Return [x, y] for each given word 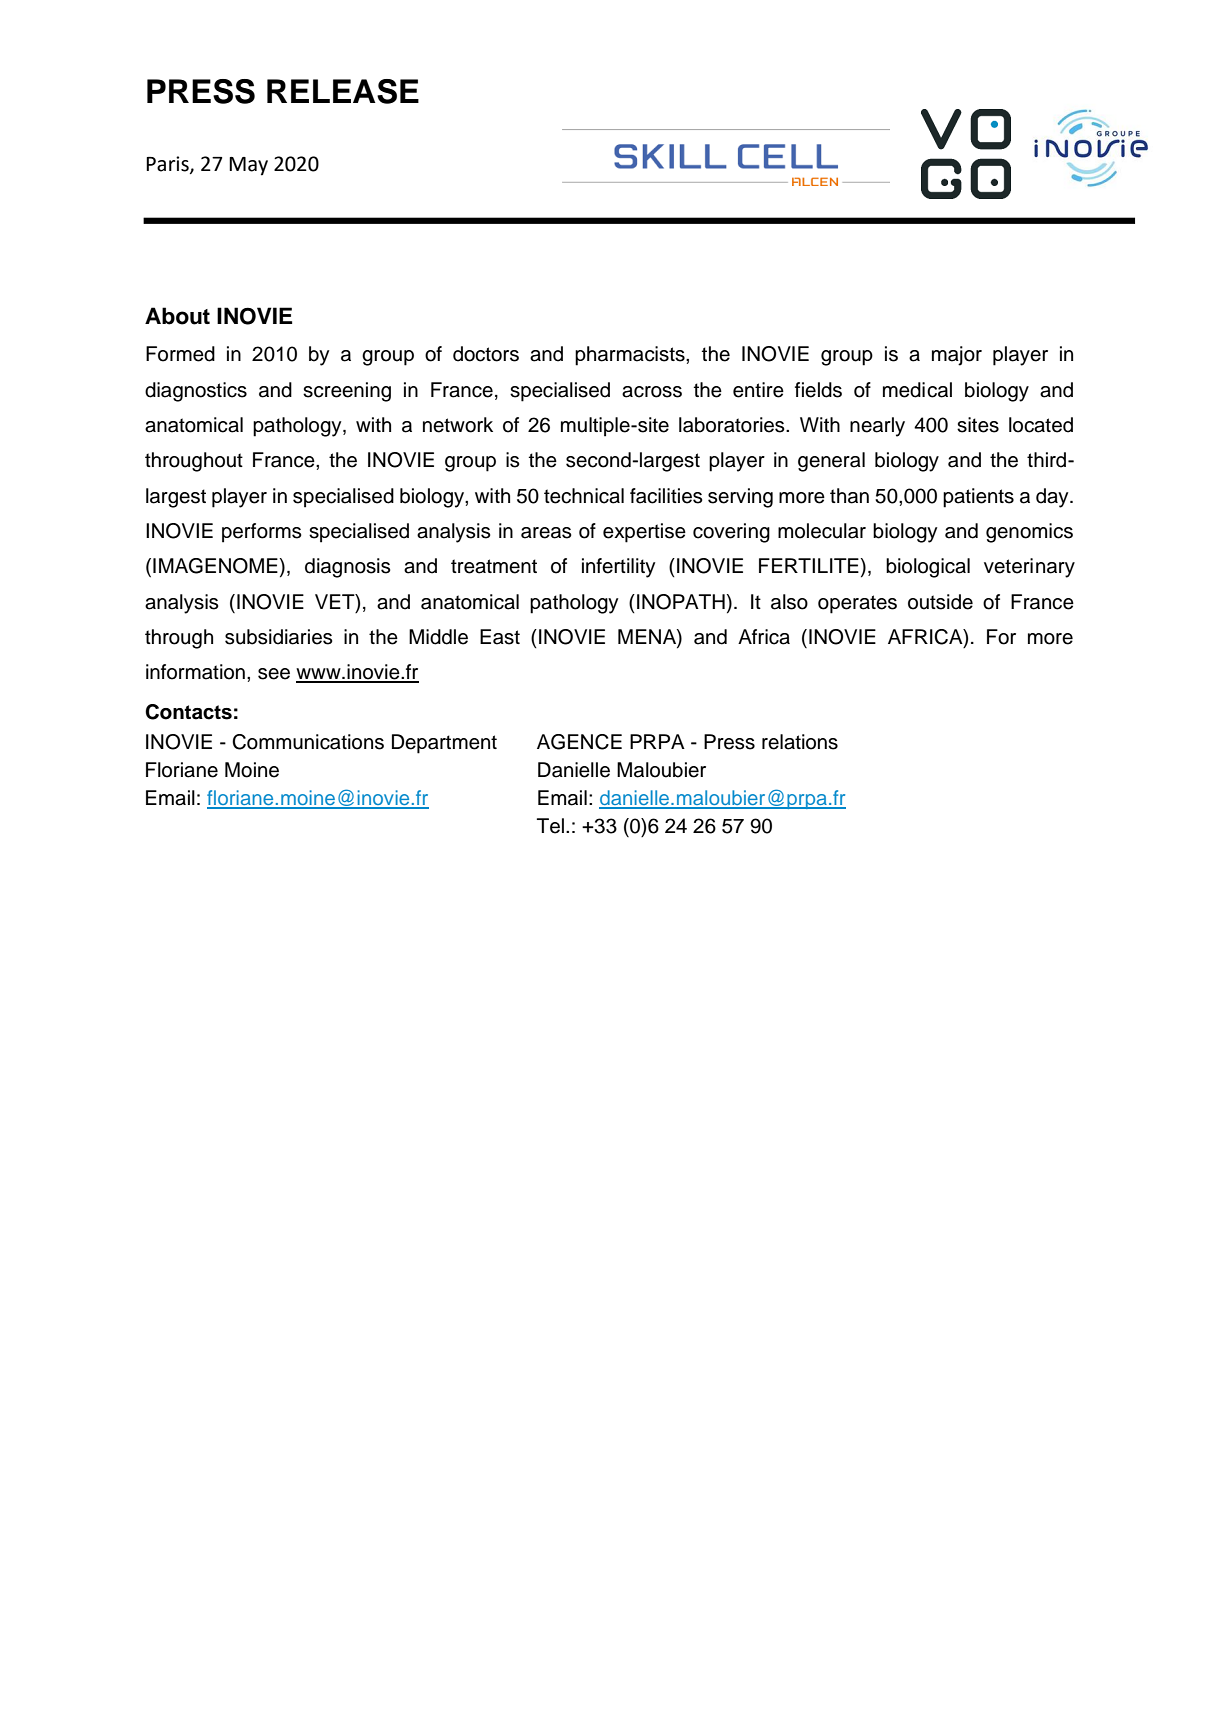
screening [347, 392]
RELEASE [343, 91]
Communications [308, 742]
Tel [550, 826]
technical [584, 496]
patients [978, 498]
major [957, 356]
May [248, 166]
